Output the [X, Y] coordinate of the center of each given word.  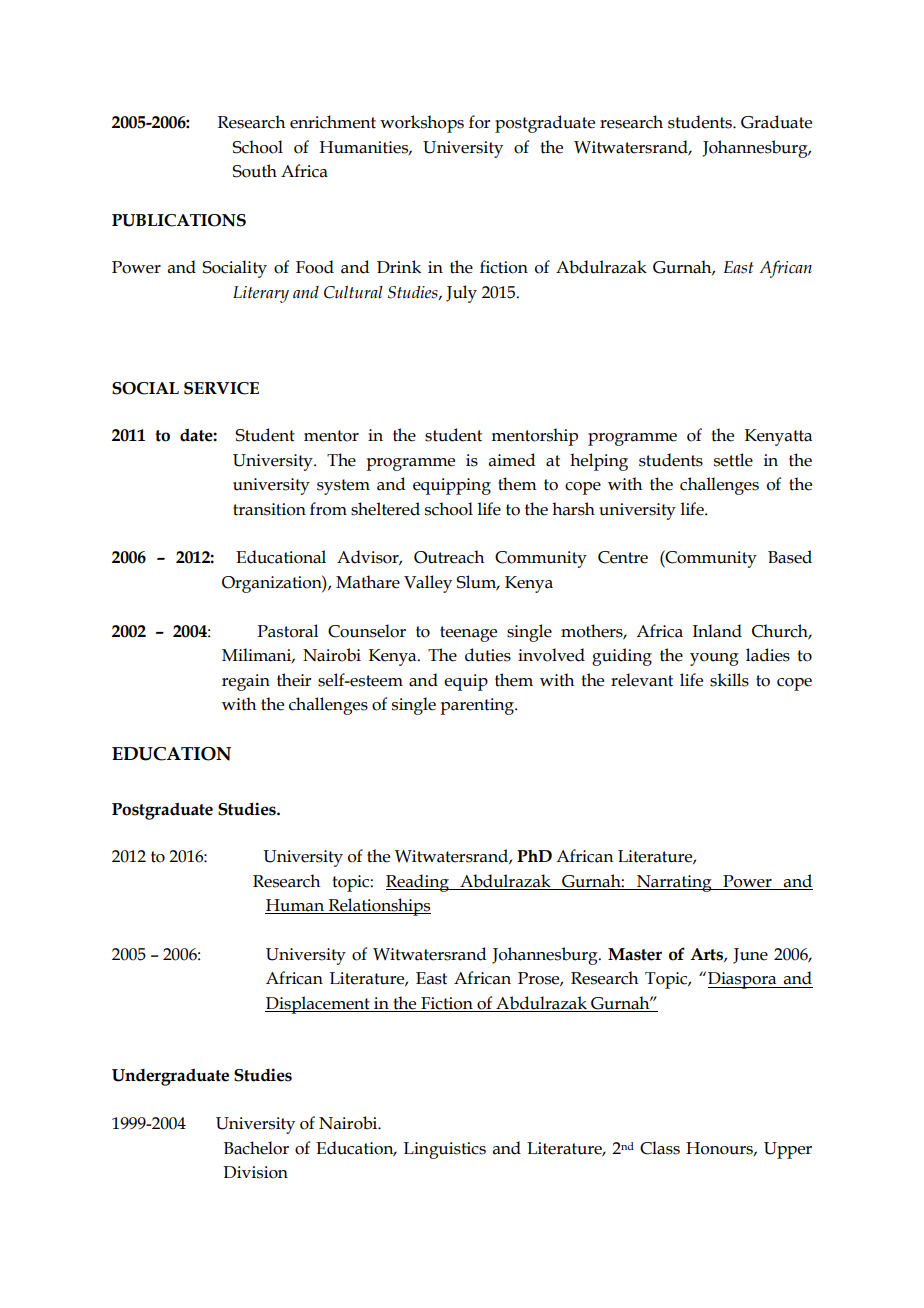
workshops [422, 124]
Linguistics [445, 1150]
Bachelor [256, 1148]
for [479, 122]
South [254, 171]
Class [660, 1148]
